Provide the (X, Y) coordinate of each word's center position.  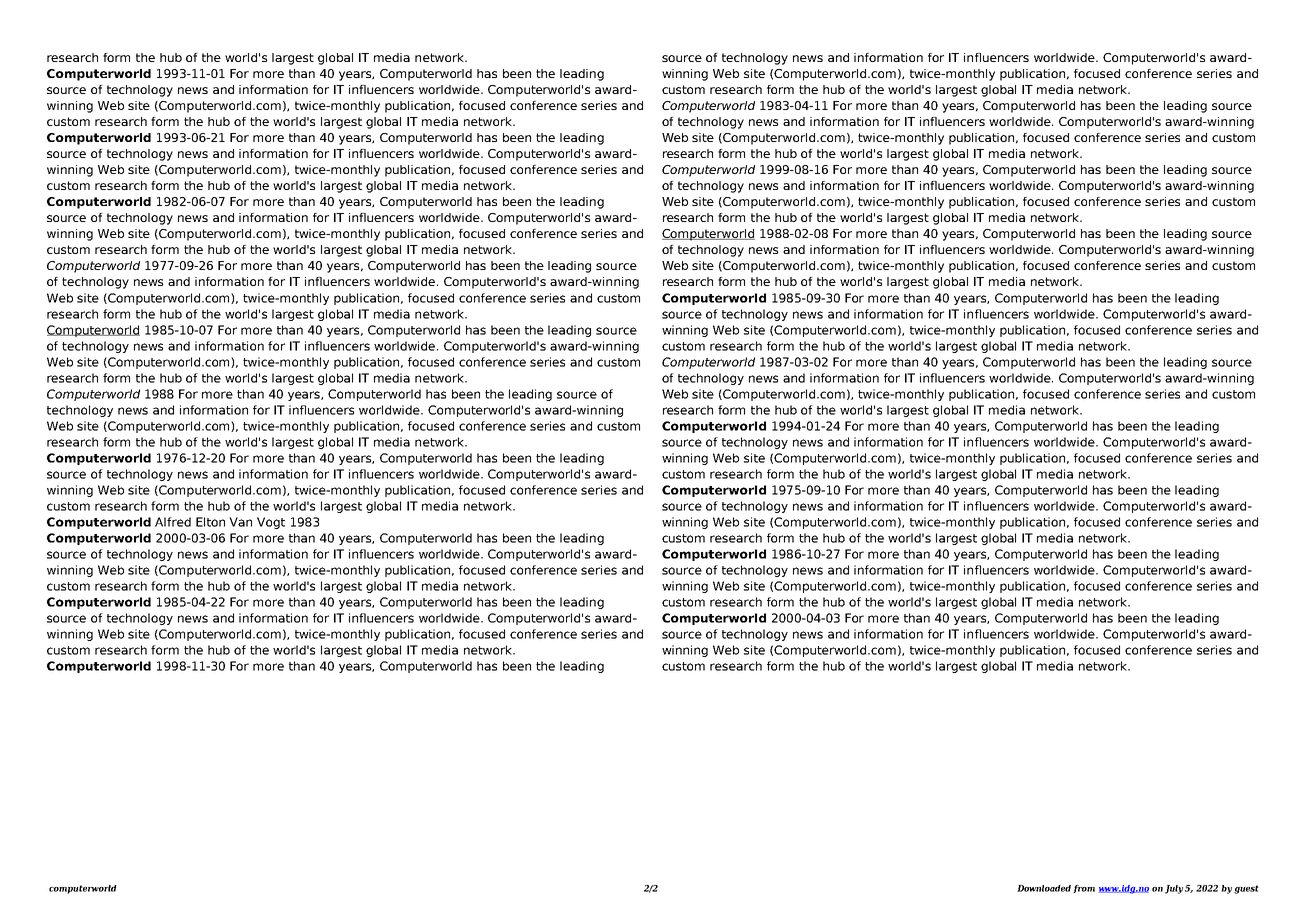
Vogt (271, 523)
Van (240, 522)
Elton (210, 522)
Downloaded (1044, 888)
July (1174, 889)
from (1084, 889)
